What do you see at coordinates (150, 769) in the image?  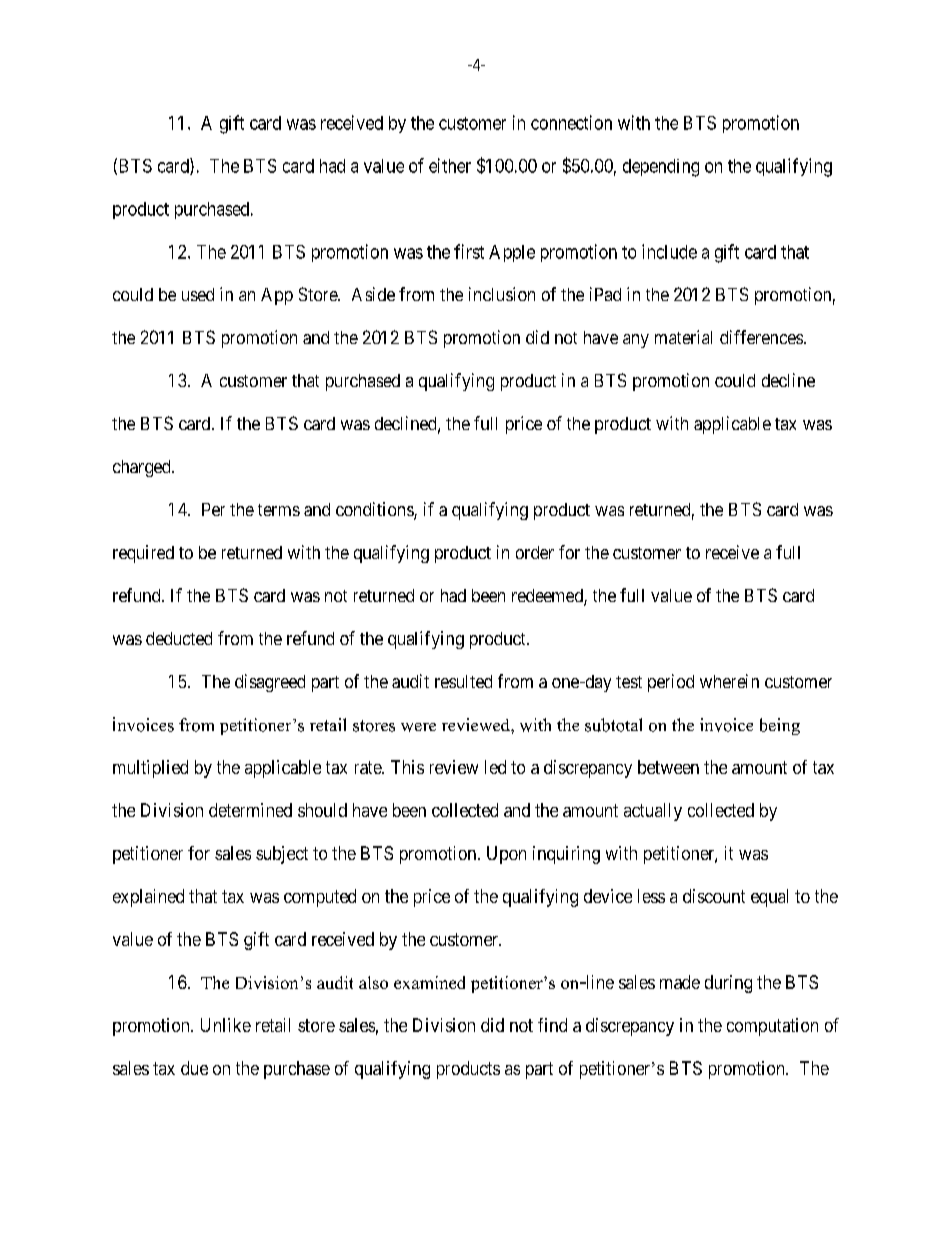 I see `multiplied` at bounding box center [150, 769].
